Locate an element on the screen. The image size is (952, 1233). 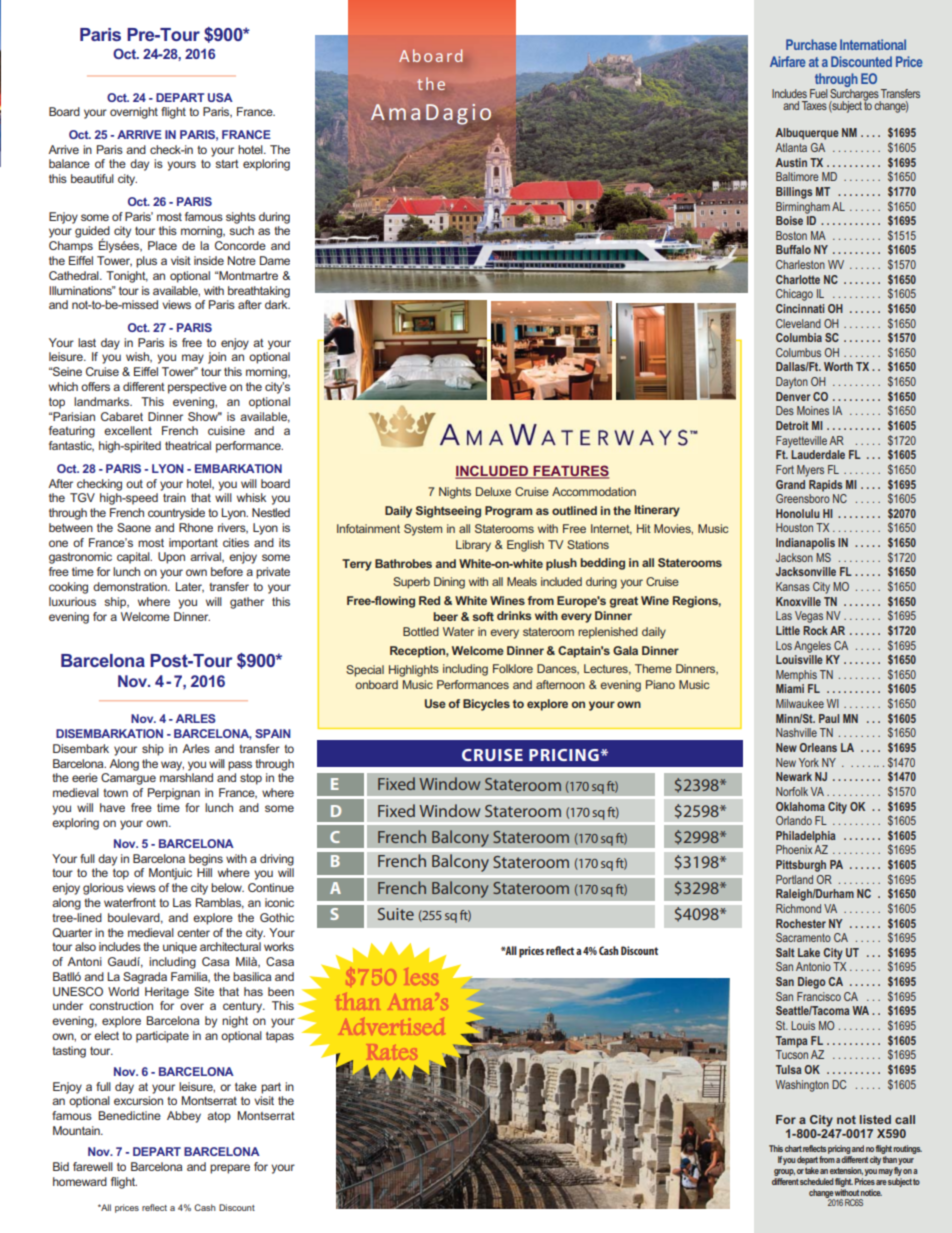
chart is located at coordinates (793, 1148).
